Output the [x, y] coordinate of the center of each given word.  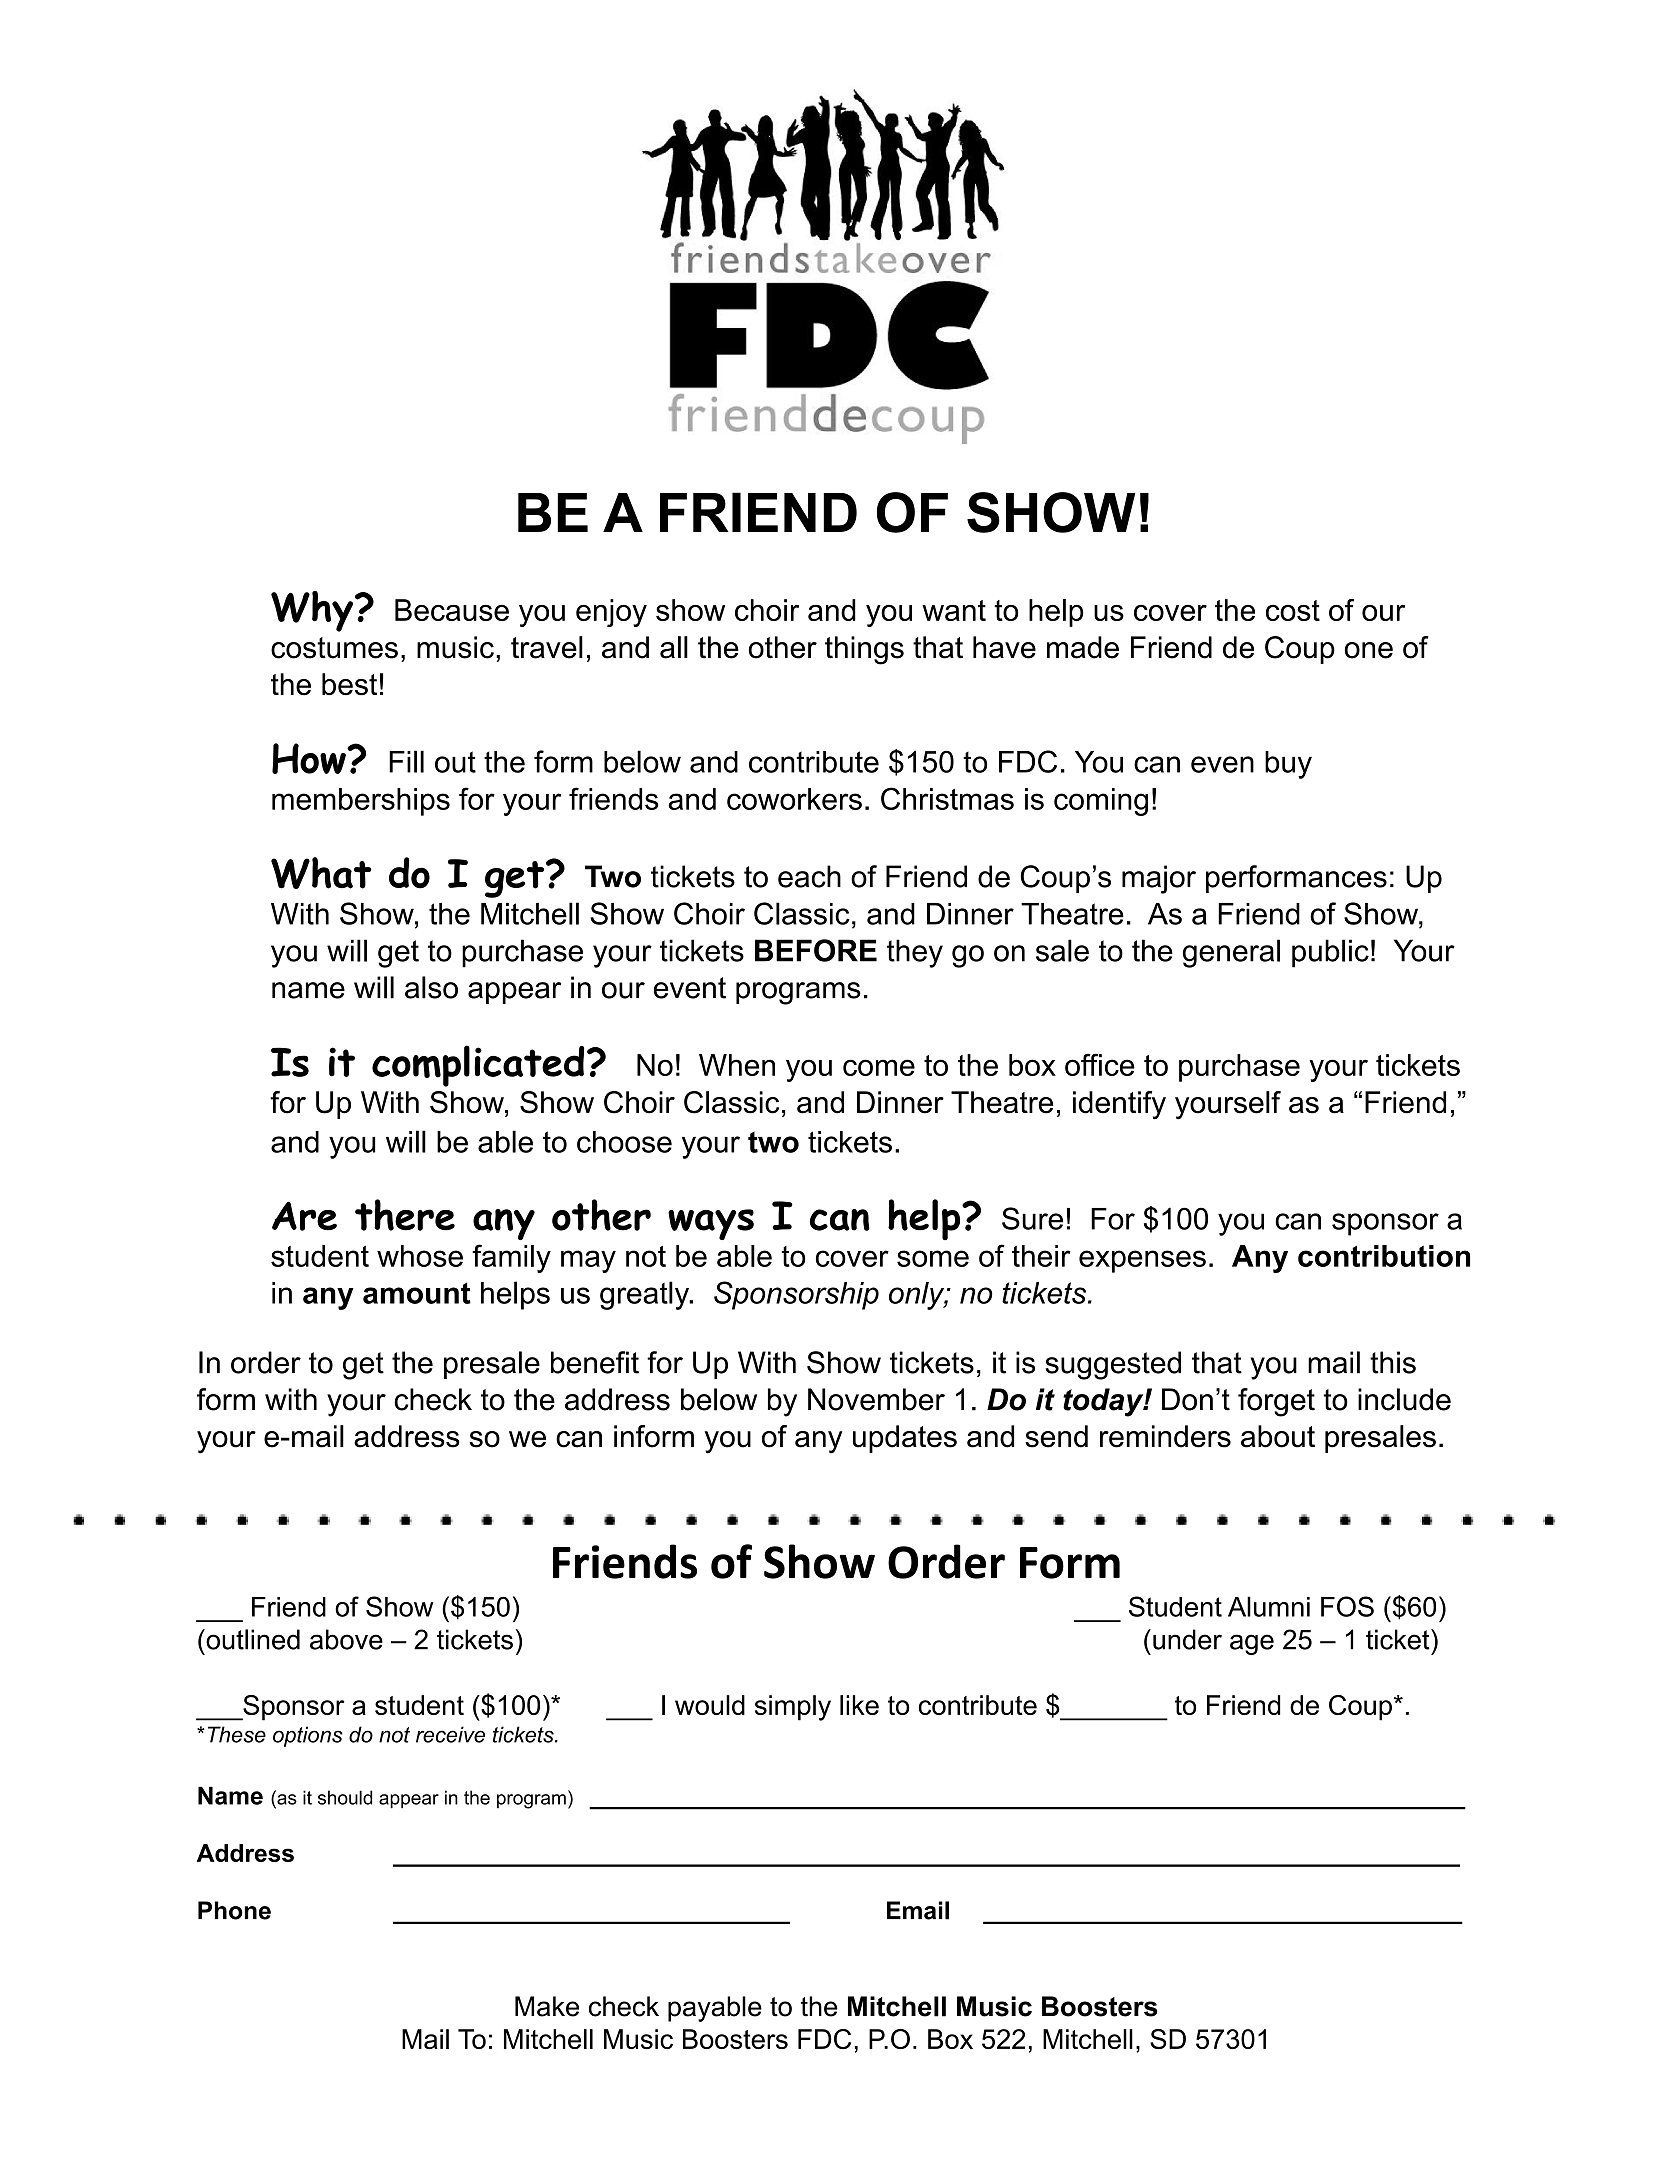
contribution [1384, 1256]
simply [793, 1708]
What [321, 873]
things [864, 650]
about [1278, 1436]
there [405, 1215]
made [1083, 647]
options [308, 1736]
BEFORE [816, 950]
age [1252, 1644]
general [1231, 953]
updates [905, 1439]
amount [417, 1293]
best [349, 684]
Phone [234, 1910]
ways [711, 1224]
